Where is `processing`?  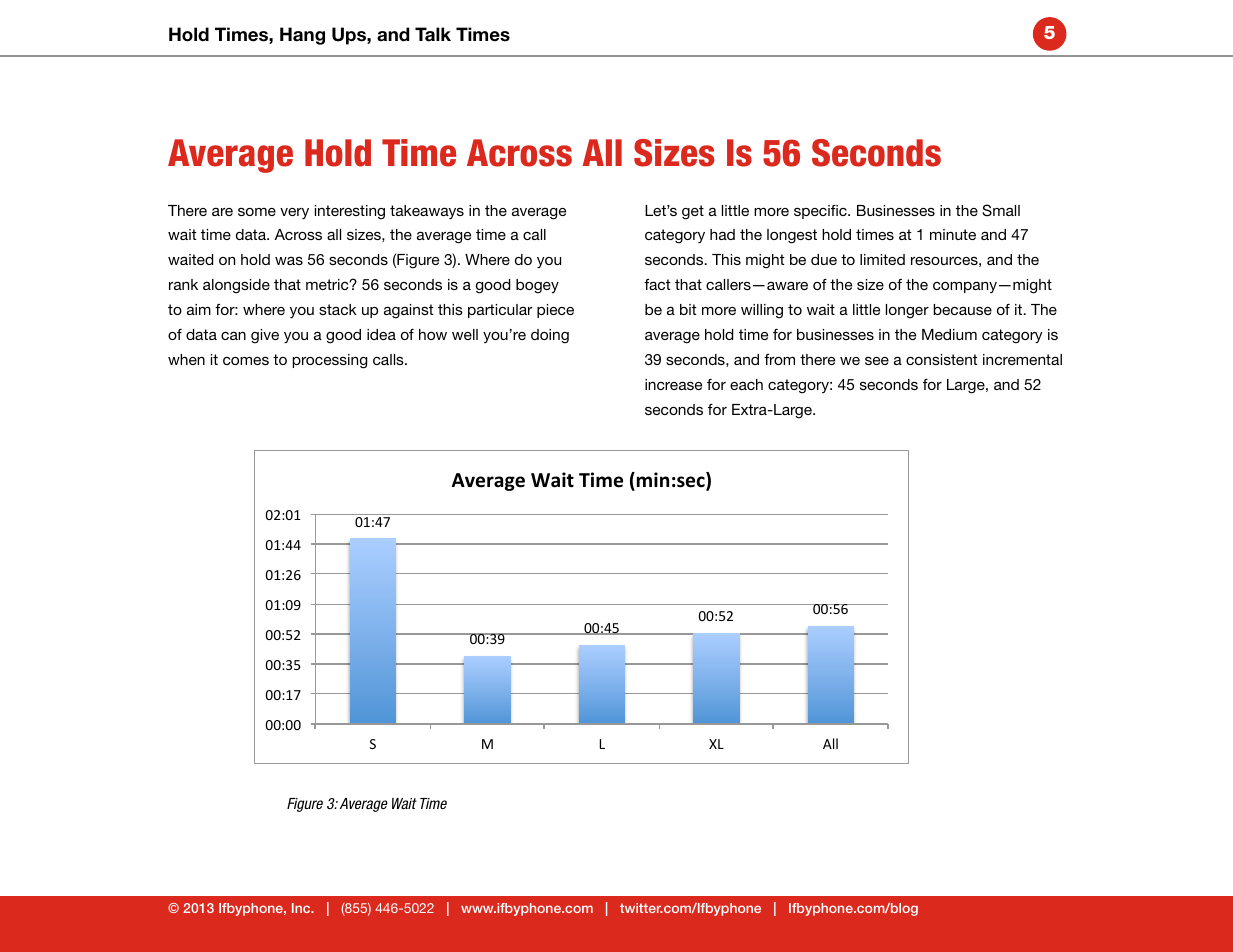 processing is located at coordinates (329, 361).
